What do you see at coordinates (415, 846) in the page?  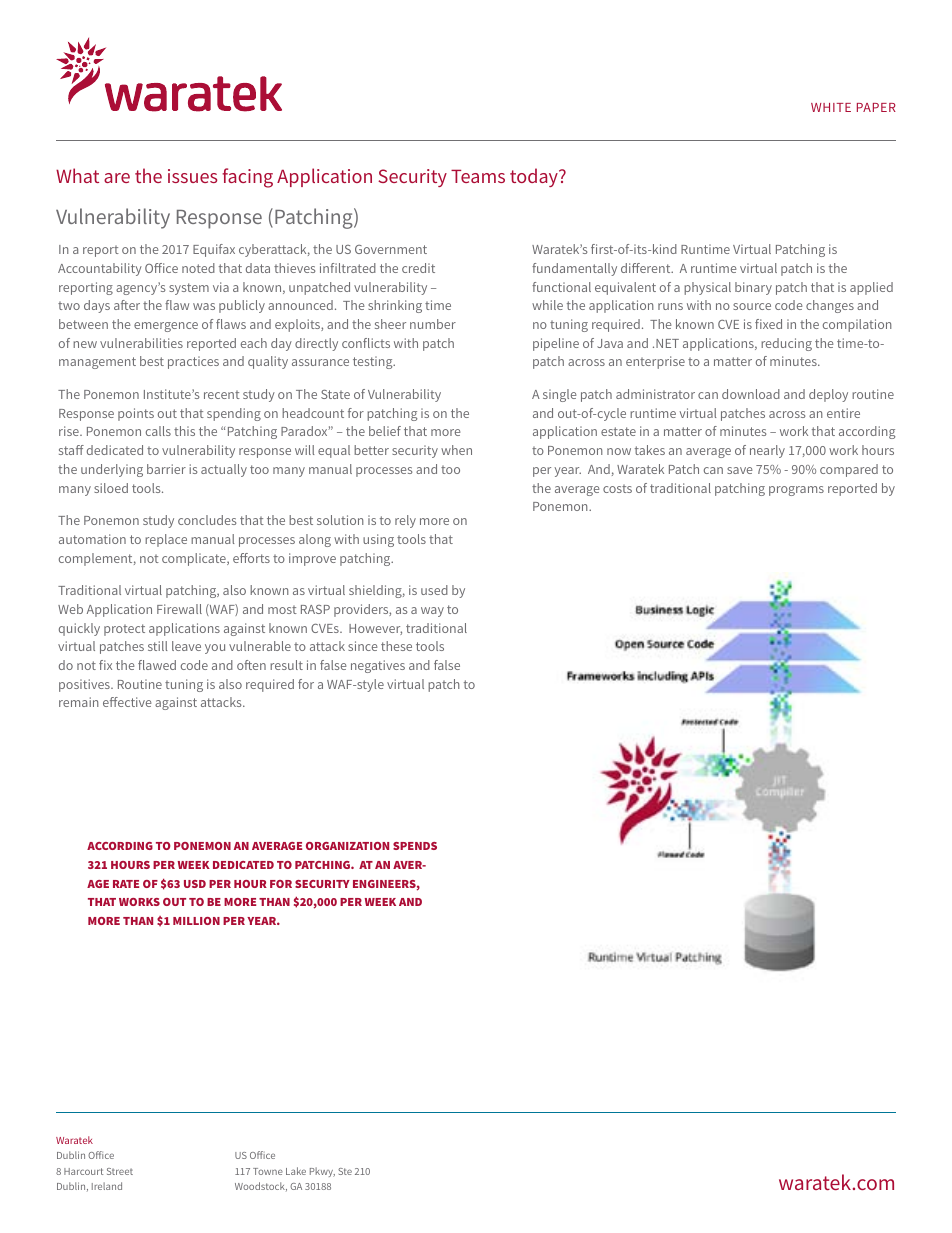 I see `spends` at bounding box center [415, 846].
